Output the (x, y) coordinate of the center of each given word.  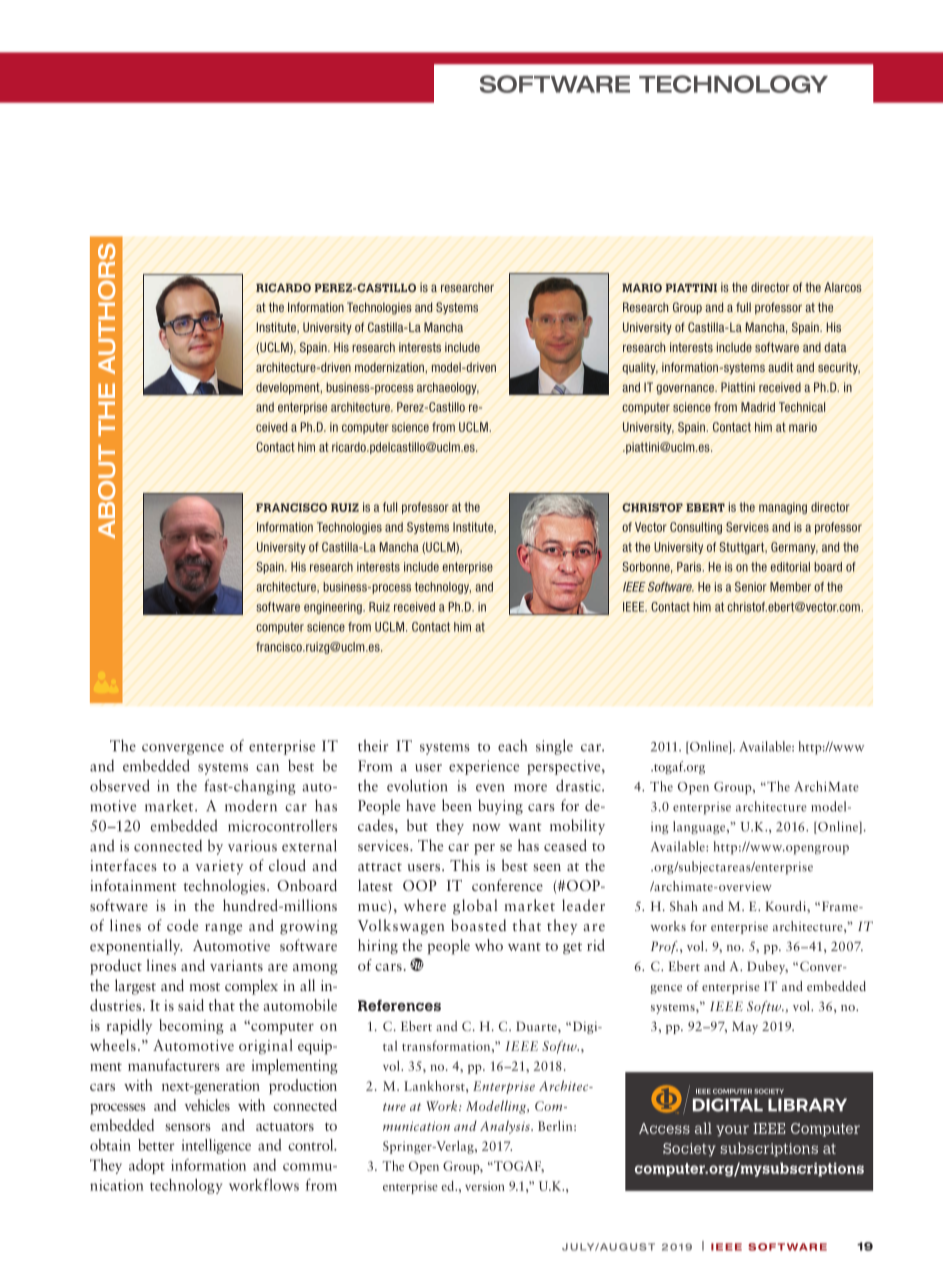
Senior (751, 587)
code (182, 925)
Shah (684, 906)
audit (780, 367)
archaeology (448, 388)
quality (640, 368)
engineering (334, 608)
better (156, 1145)
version (485, 1186)
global (475, 907)
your (732, 1131)
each (512, 745)
